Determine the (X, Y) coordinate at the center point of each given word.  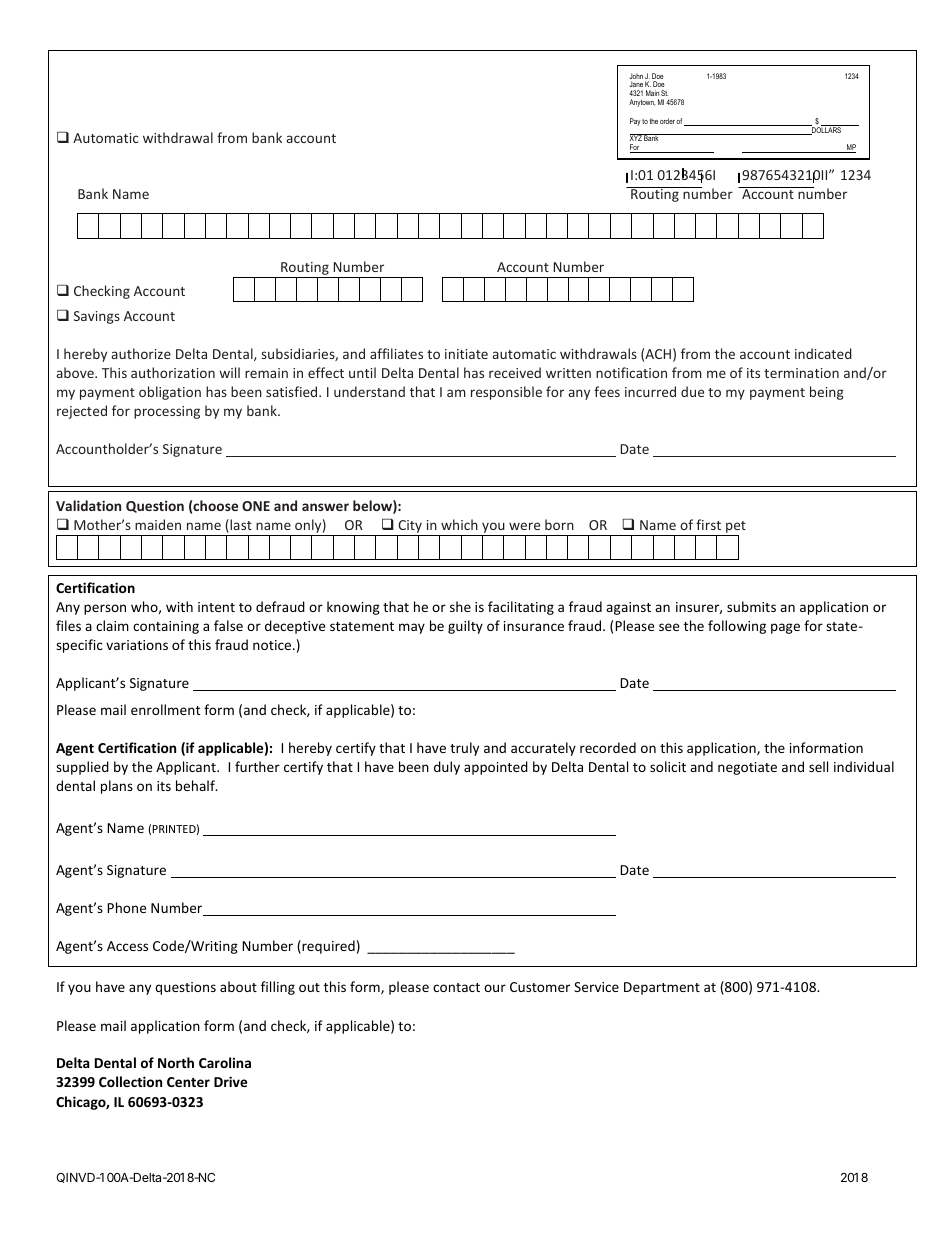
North (176, 1062)
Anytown (642, 103)
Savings (97, 317)
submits (751, 606)
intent (216, 607)
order (667, 121)
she (460, 606)
